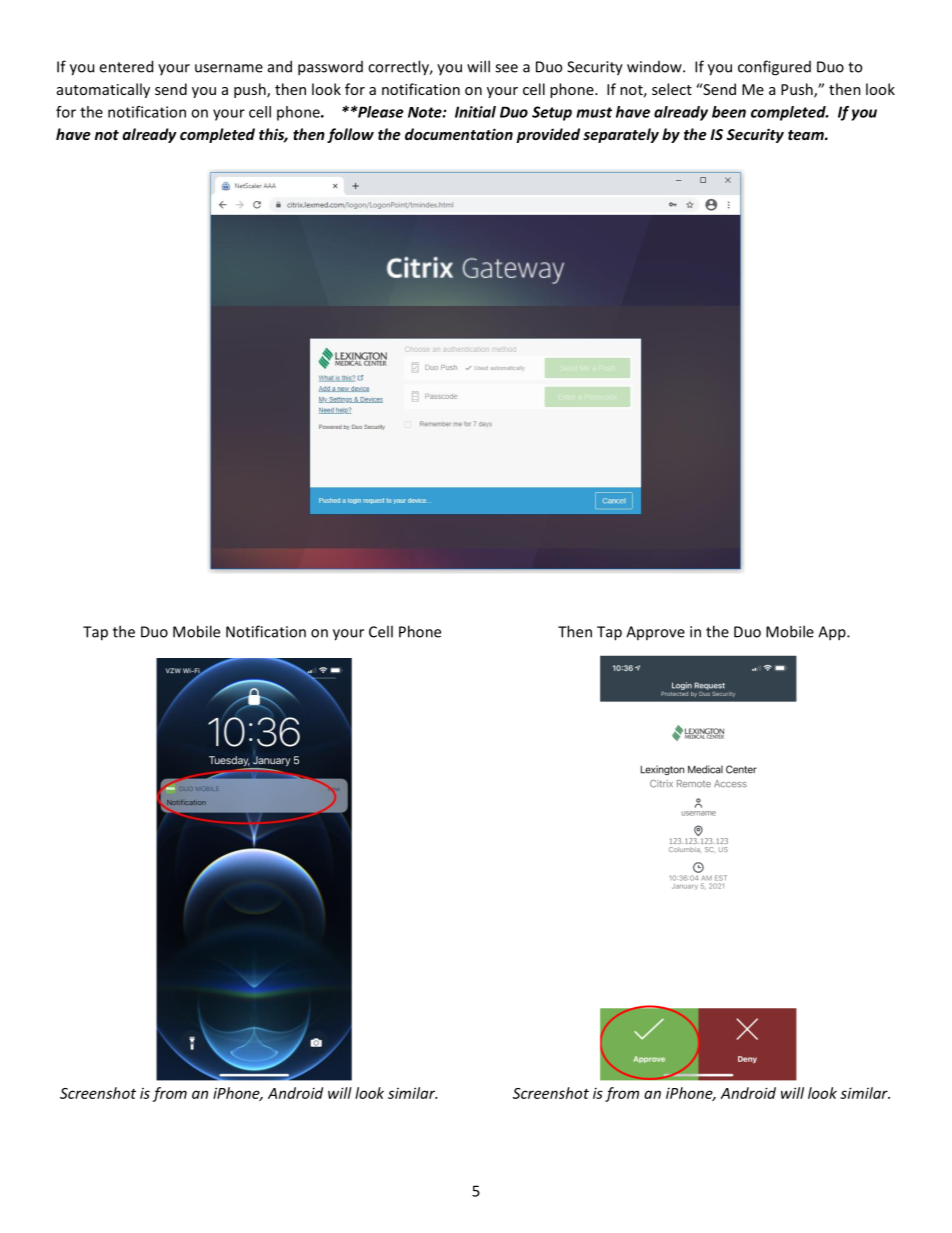 The width and height of the image is (952, 1233). What do you see at coordinates (655, 633) in the image?
I see `Approve` at bounding box center [655, 633].
